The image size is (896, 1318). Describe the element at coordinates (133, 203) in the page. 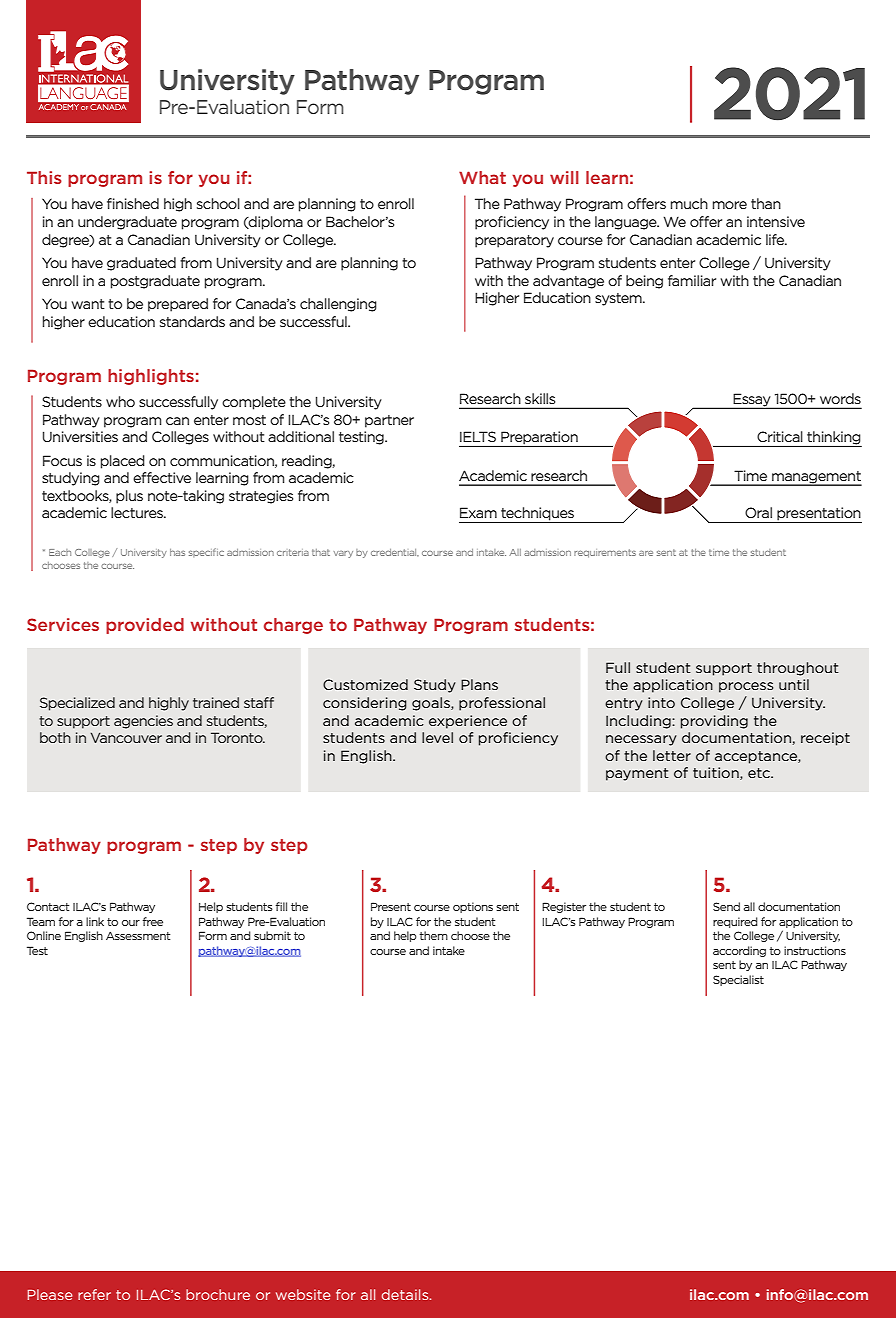

I see `finished` at that location.
